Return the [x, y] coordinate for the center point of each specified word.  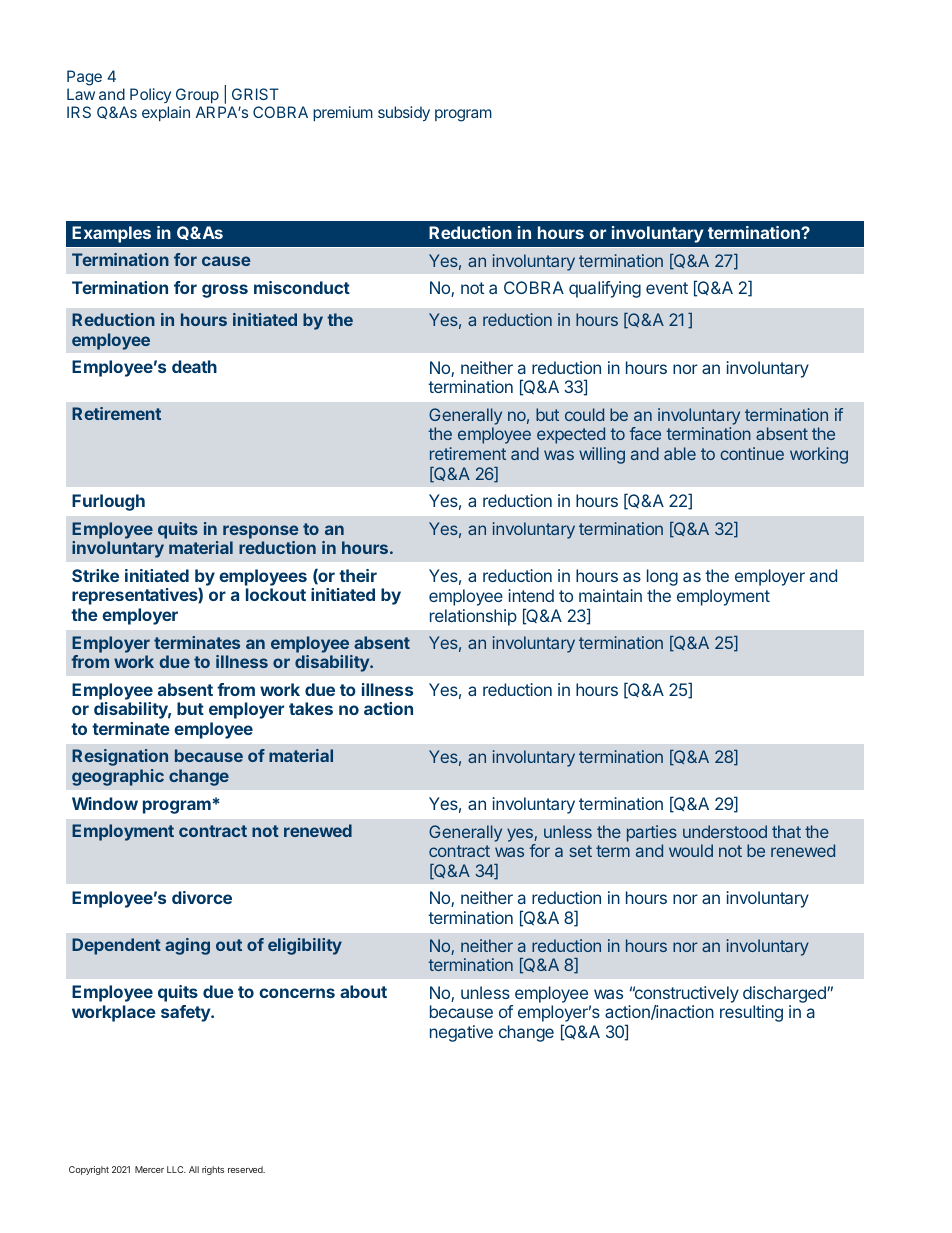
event [667, 288]
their [358, 575]
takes [311, 708]
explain [166, 113]
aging [187, 946]
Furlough [108, 502]
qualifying [605, 289]
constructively [686, 994]
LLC [176, 1169]
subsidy [404, 113]
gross [225, 291]
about [363, 991]
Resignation [120, 757]
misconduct [302, 287]
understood [725, 831]
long [662, 577]
